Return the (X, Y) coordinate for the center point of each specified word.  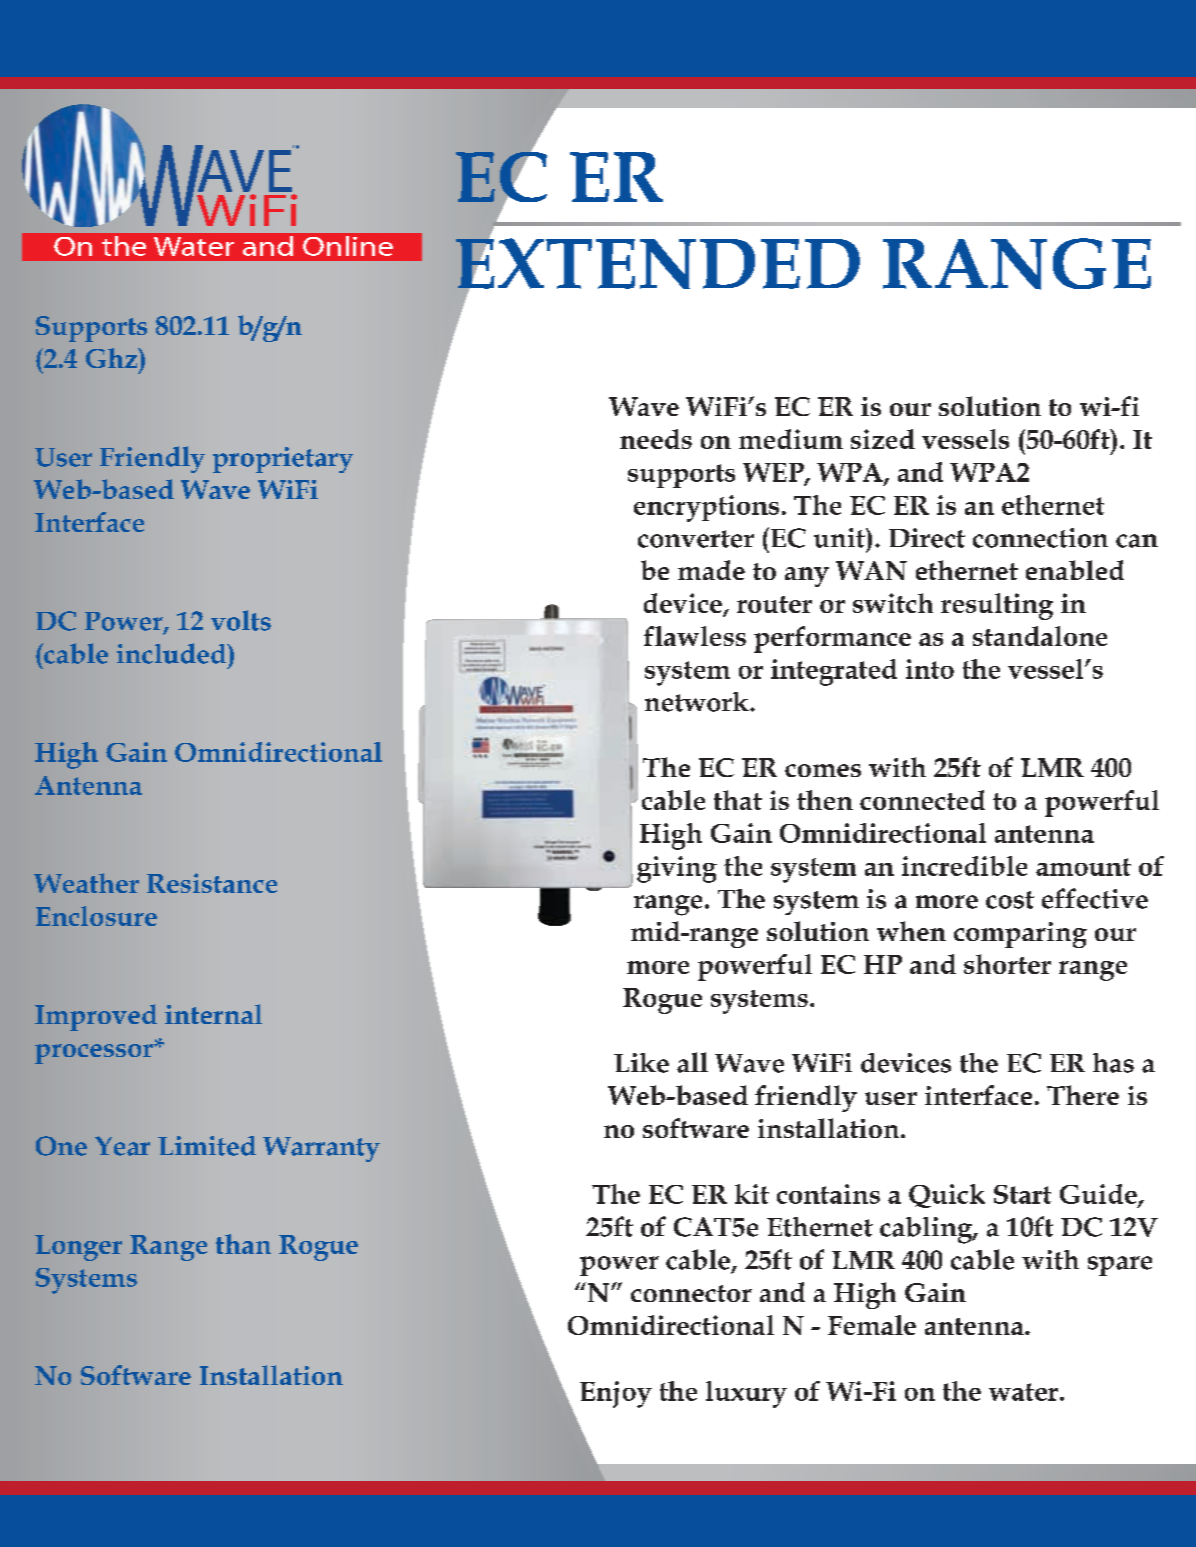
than (243, 1244)
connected (922, 800)
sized (883, 439)
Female (872, 1325)
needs (656, 439)
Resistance (212, 883)
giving (677, 869)
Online (348, 246)
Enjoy (616, 1394)
